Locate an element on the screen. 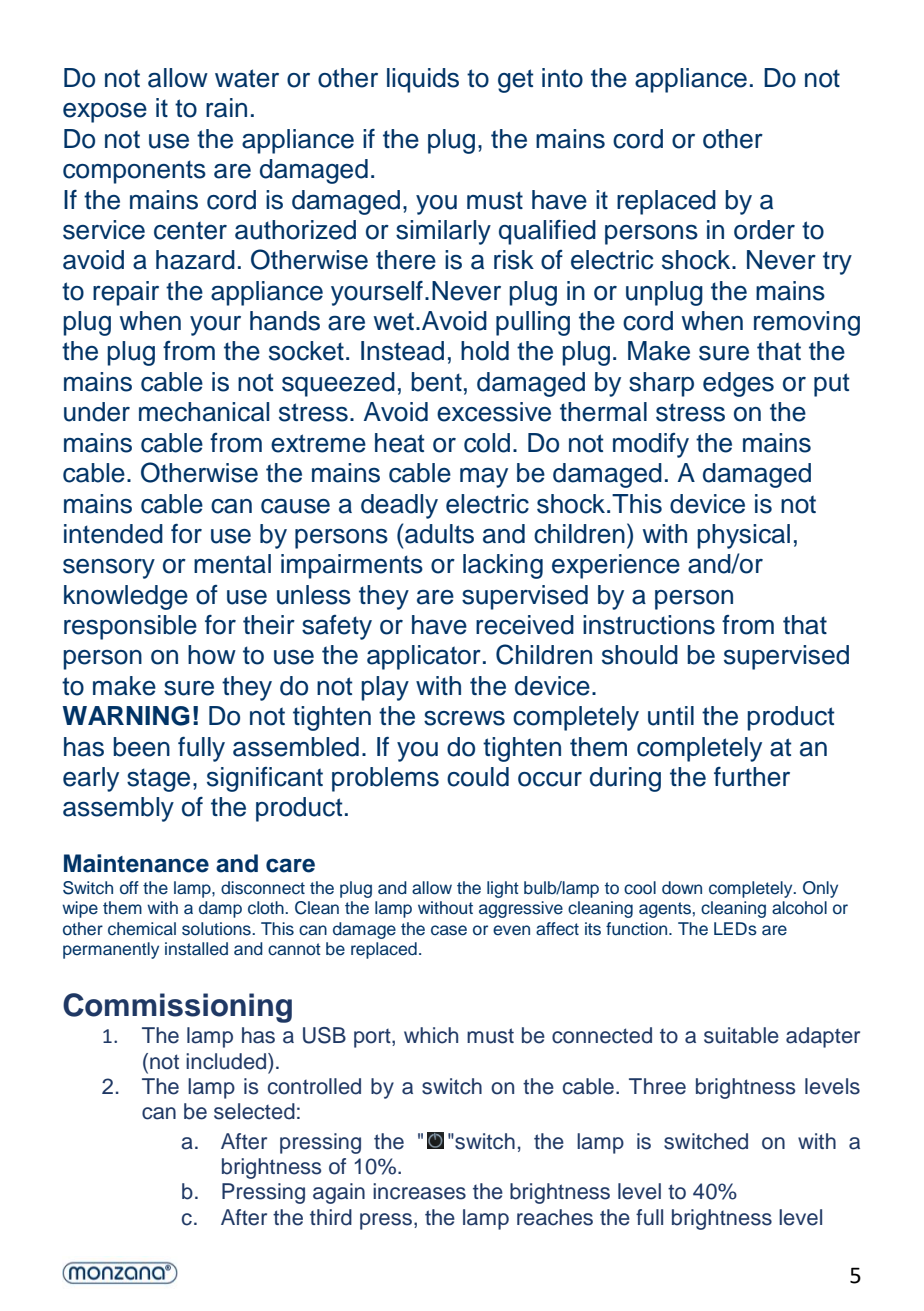 This screenshot has height=1311, width=924. order is located at coordinates (764, 230).
